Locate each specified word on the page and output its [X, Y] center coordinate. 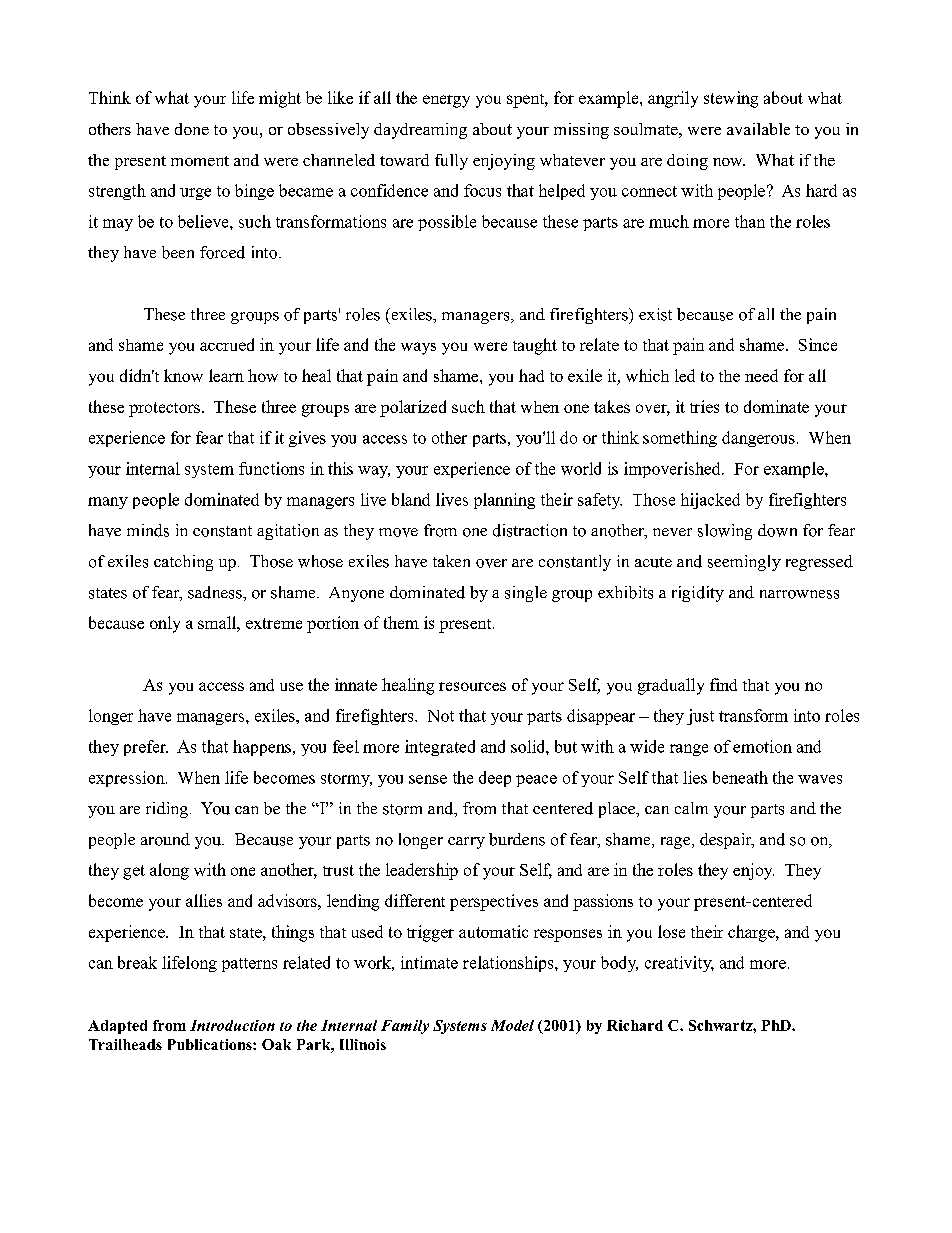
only [165, 624]
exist [655, 314]
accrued [227, 344]
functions [271, 468]
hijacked [710, 501]
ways [418, 348]
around [165, 839]
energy [446, 101]
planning [504, 501]
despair [727, 841]
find [723, 684]
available [758, 129]
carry [466, 843]
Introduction [232, 1025]
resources [472, 686]
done [192, 129]
